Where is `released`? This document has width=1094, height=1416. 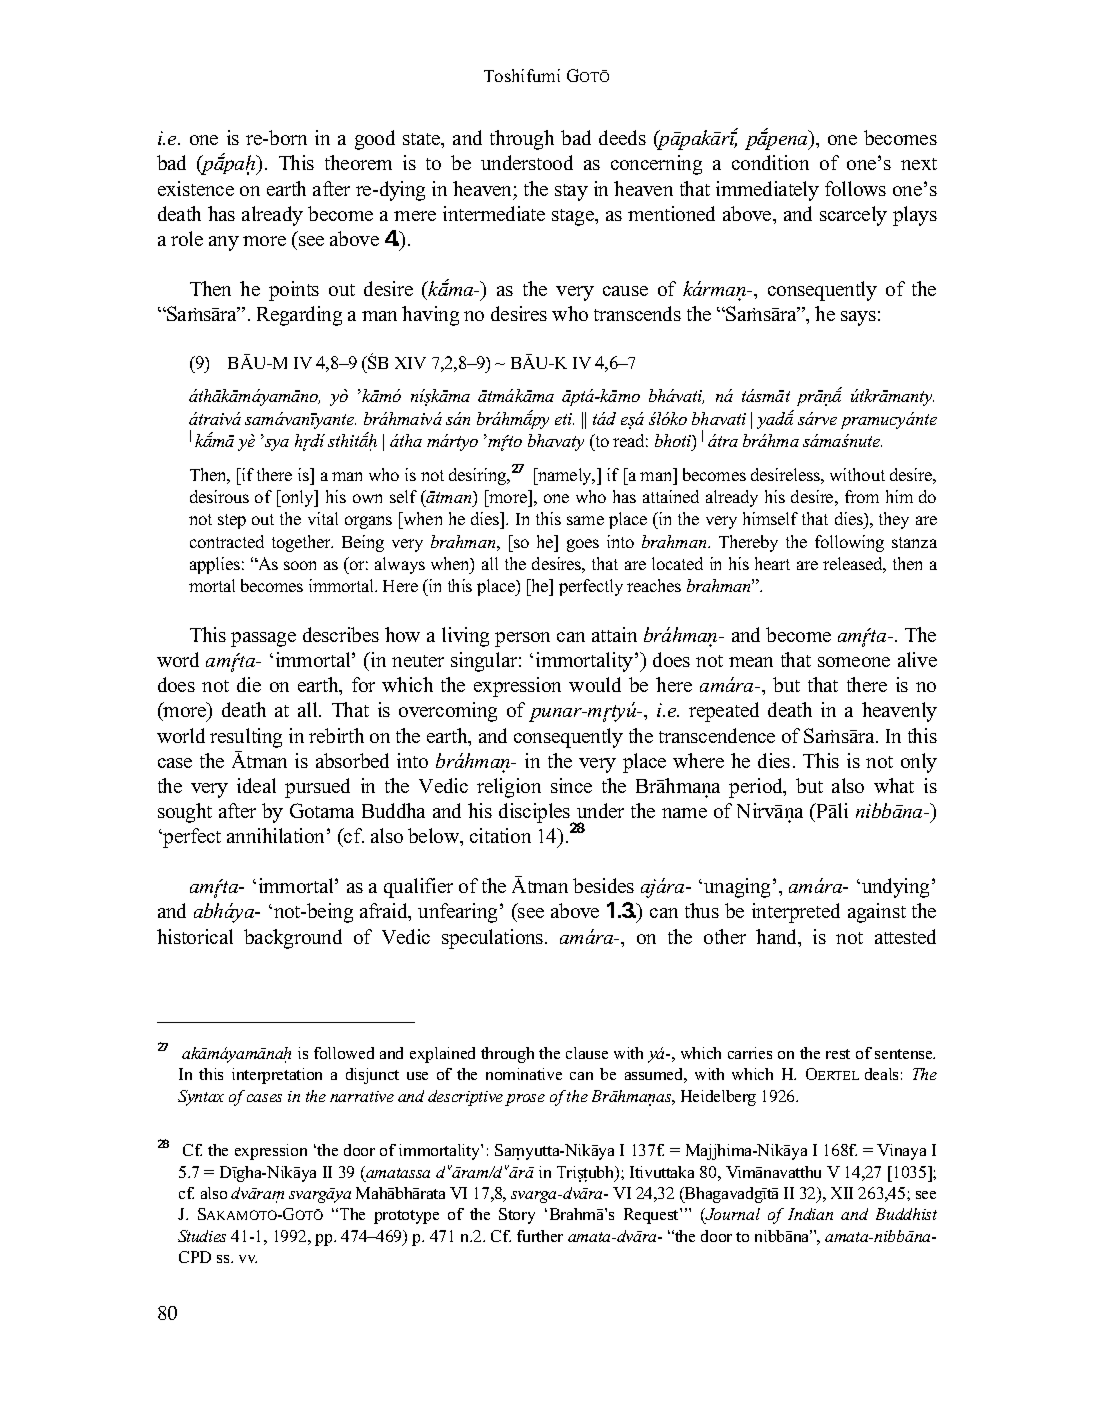
released is located at coordinates (854, 565).
